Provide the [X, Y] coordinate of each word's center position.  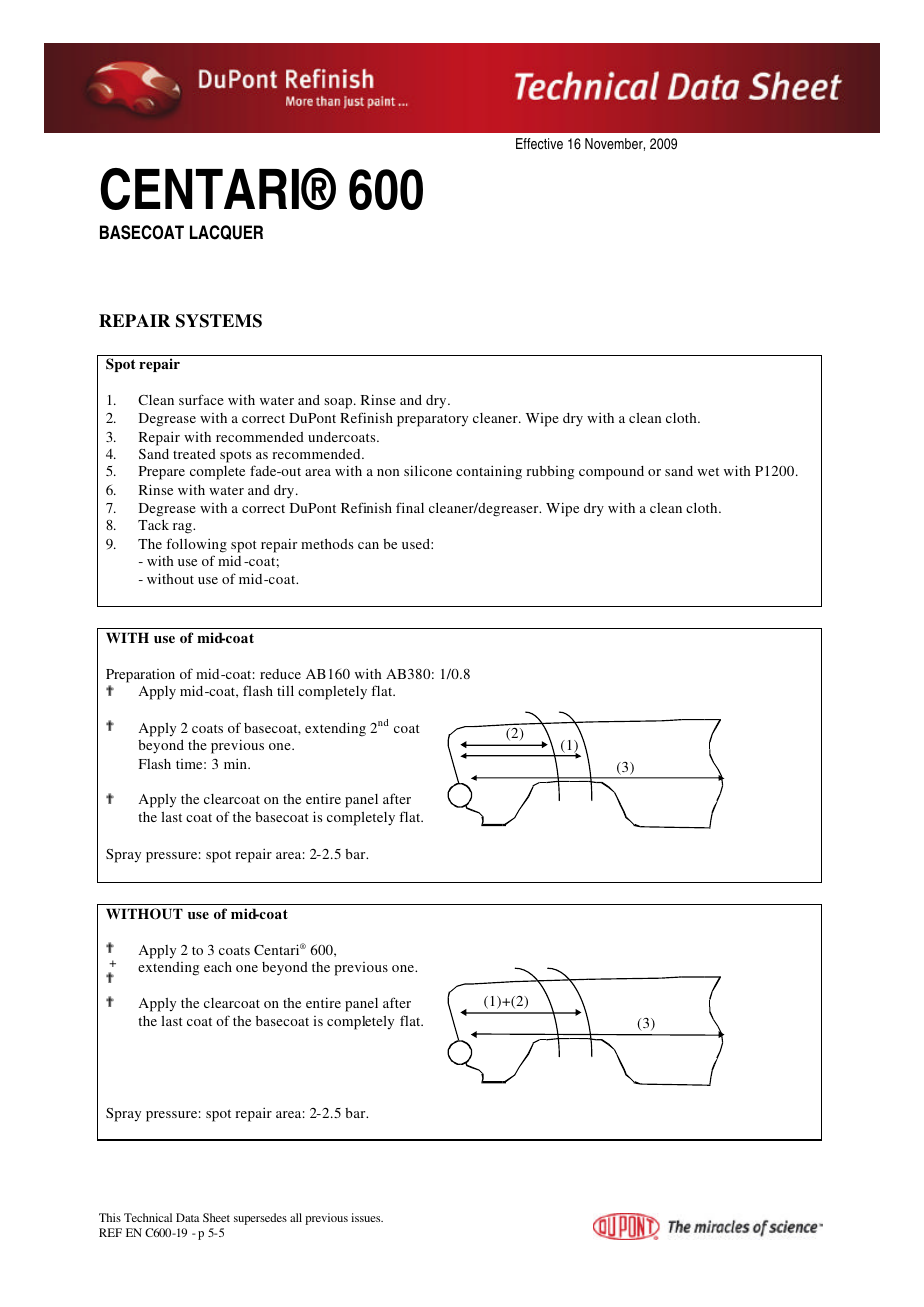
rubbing [550, 472]
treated [194, 454]
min [236, 764]
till [285, 690]
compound [611, 473]
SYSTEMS [219, 321]
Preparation [140, 676]
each [218, 967]
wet [708, 471]
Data [187, 1217]
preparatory [432, 420]
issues [367, 1217]
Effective [539, 143]
